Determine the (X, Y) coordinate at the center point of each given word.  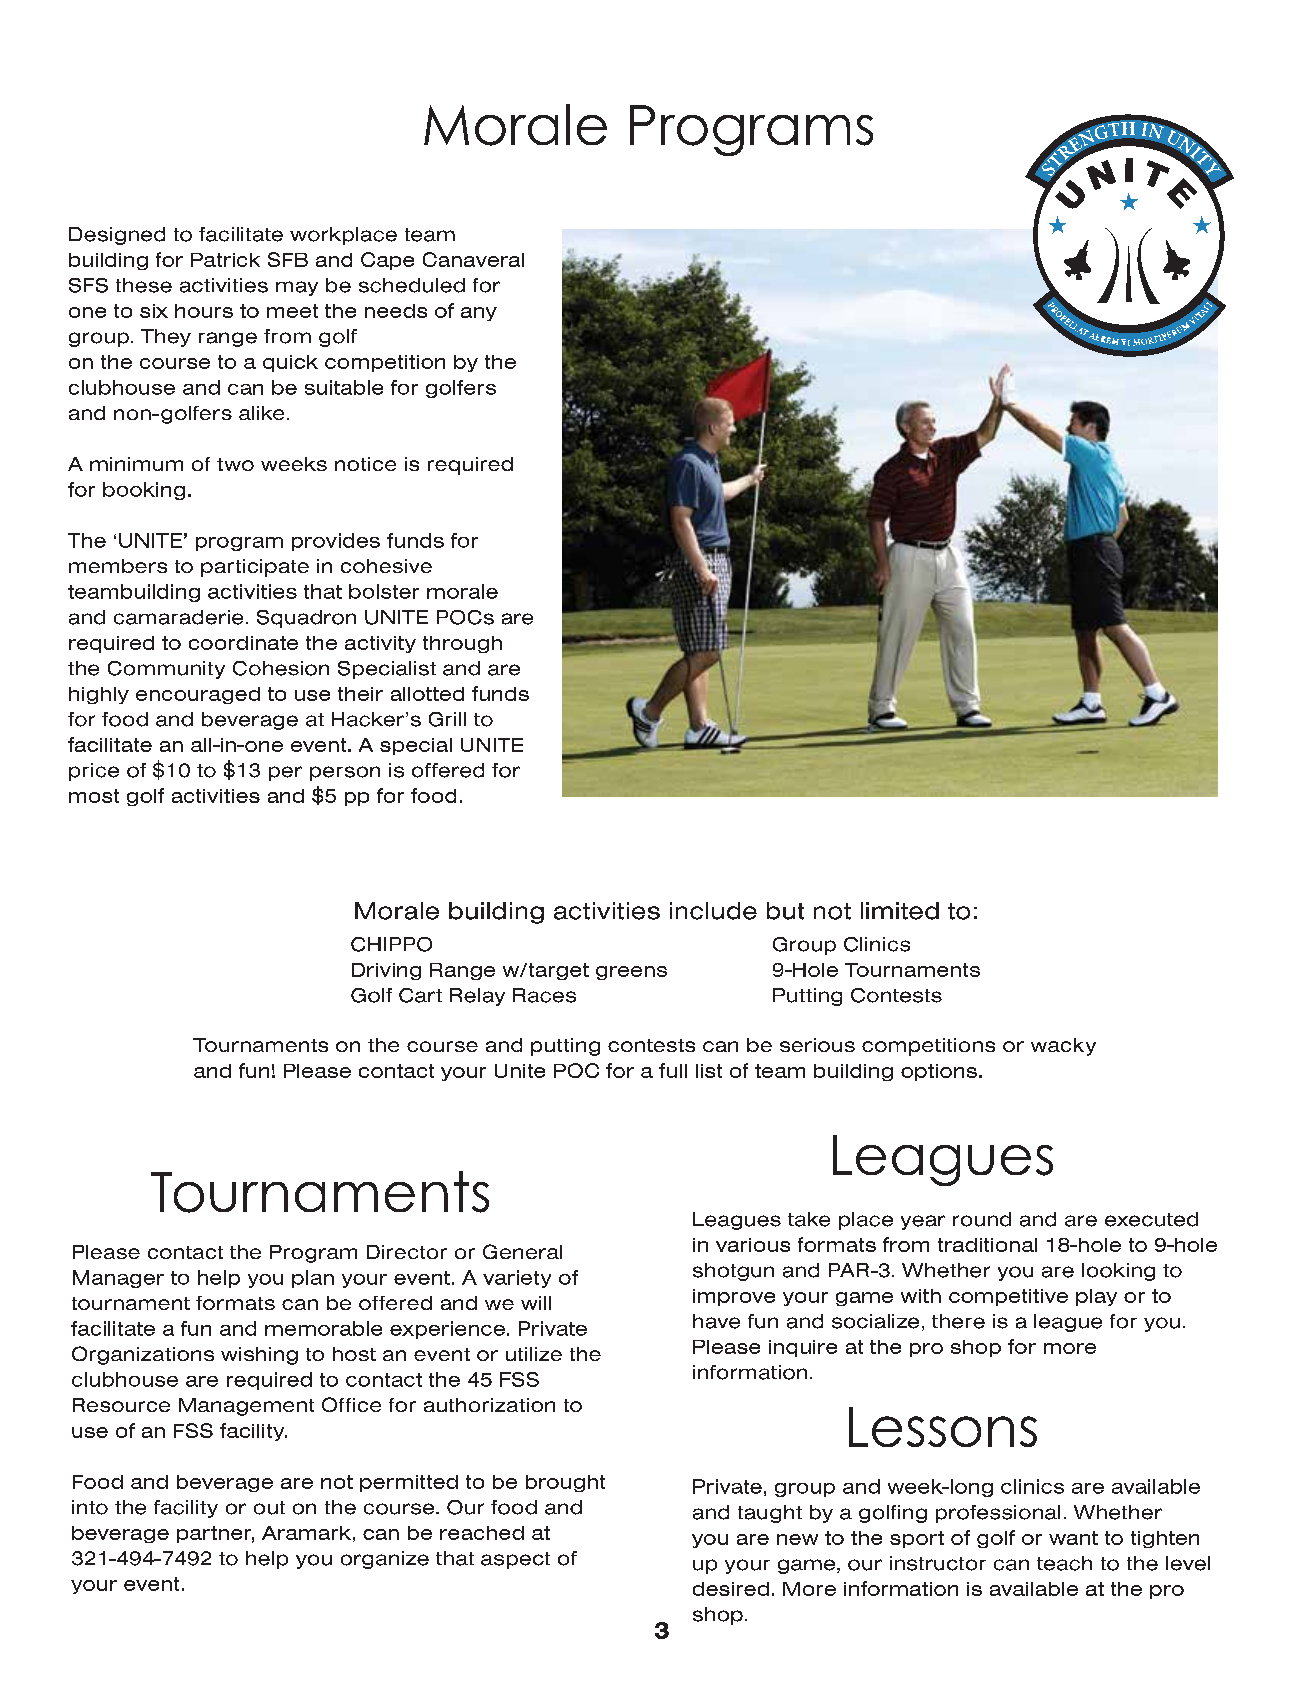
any (479, 314)
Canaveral (473, 259)
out (269, 1508)
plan (313, 1279)
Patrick (225, 260)
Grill (447, 719)
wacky (1063, 1047)
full (673, 1070)
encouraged (198, 695)
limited (900, 911)
